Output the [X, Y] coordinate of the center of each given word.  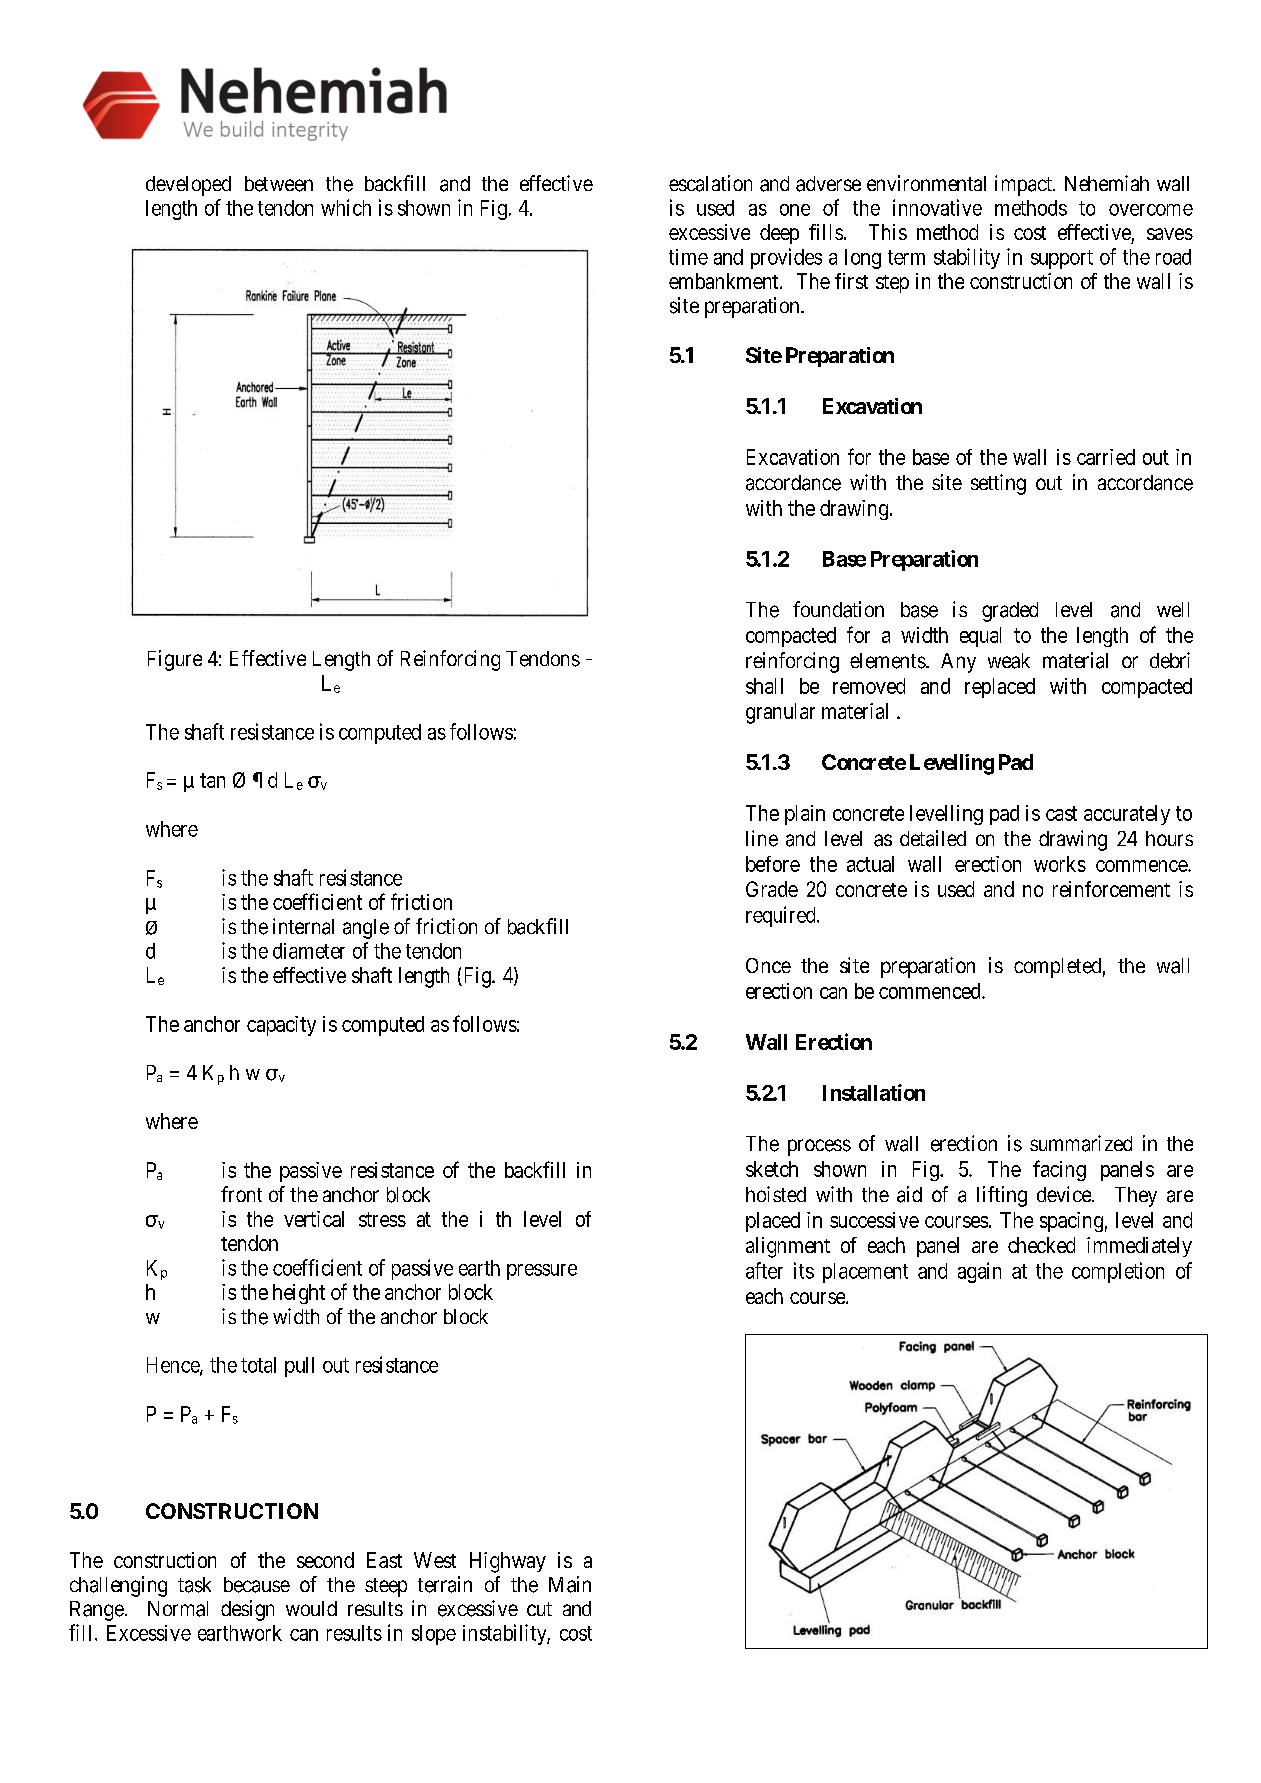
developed [188, 186]
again [979, 1272]
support [1062, 259]
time [688, 257]
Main [570, 1584]
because [257, 1585]
